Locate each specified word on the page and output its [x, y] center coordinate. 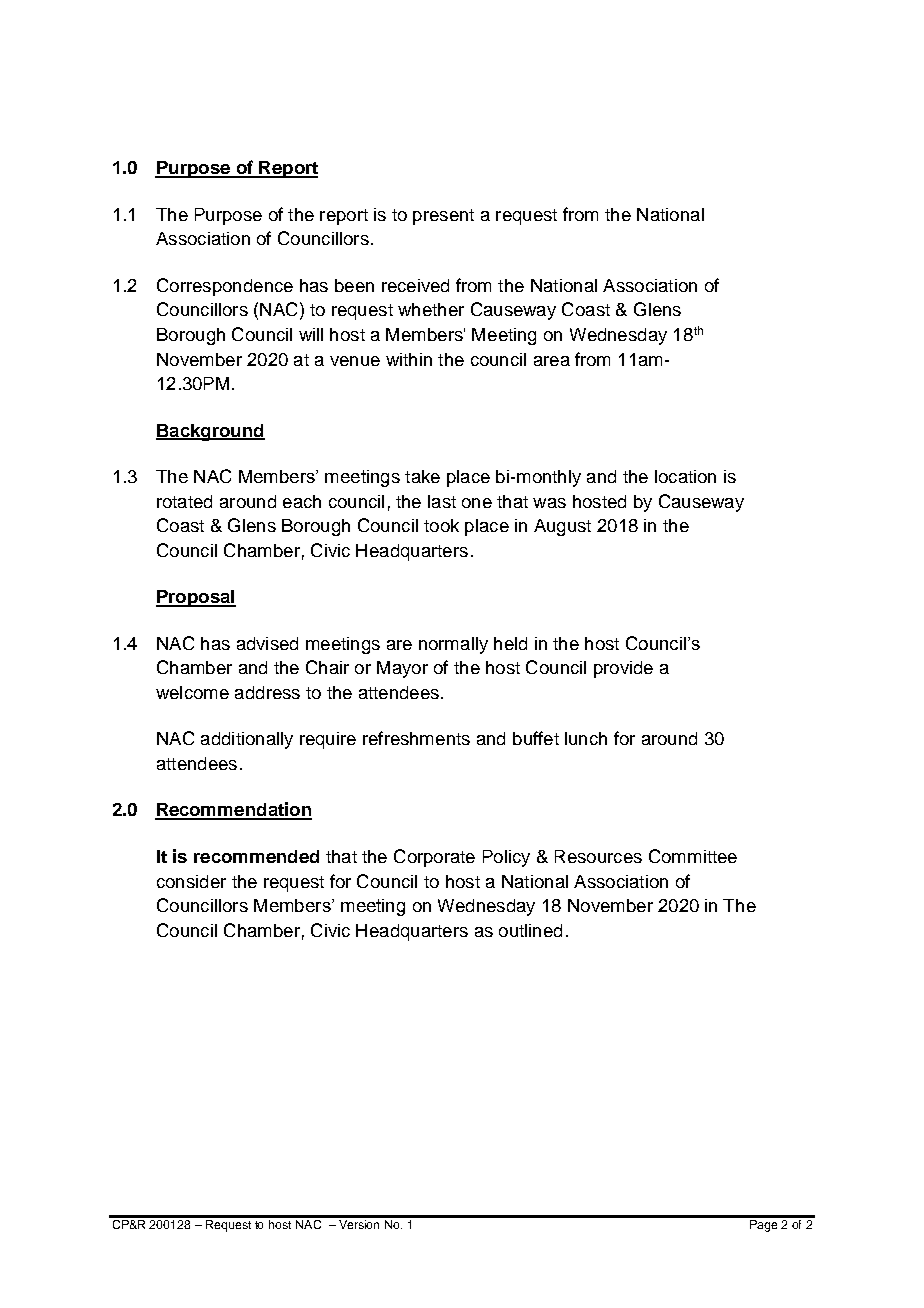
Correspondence [225, 287]
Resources [598, 856]
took [441, 525]
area [552, 361]
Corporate [434, 858]
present [443, 217]
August [562, 527]
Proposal [196, 598]
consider [191, 881]
